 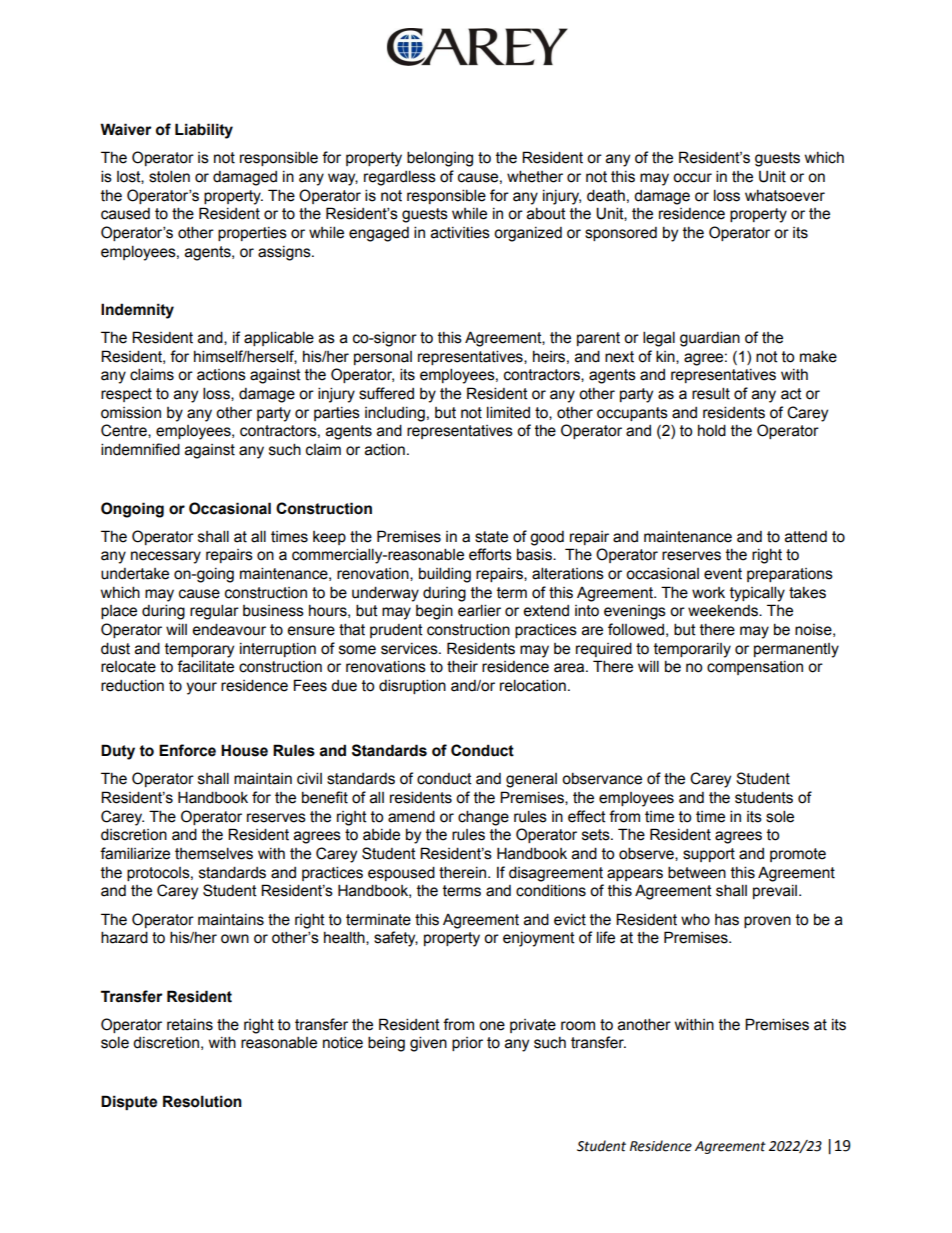 What do you see at coordinates (202, 1101) in the screenshot?
I see `Resolution` at bounding box center [202, 1101].
